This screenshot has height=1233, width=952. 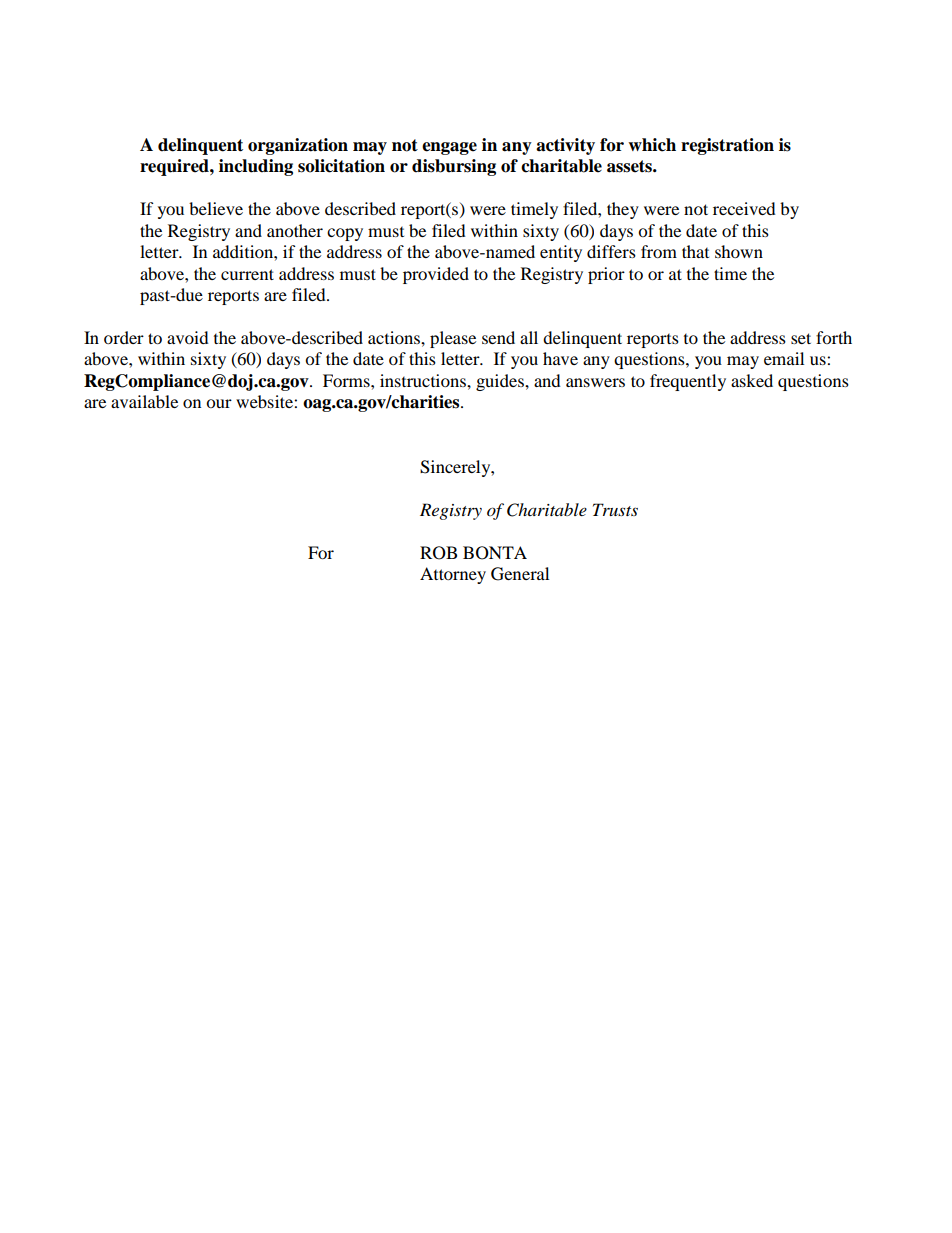 What do you see at coordinates (784, 358) in the screenshot?
I see `email` at bounding box center [784, 358].
